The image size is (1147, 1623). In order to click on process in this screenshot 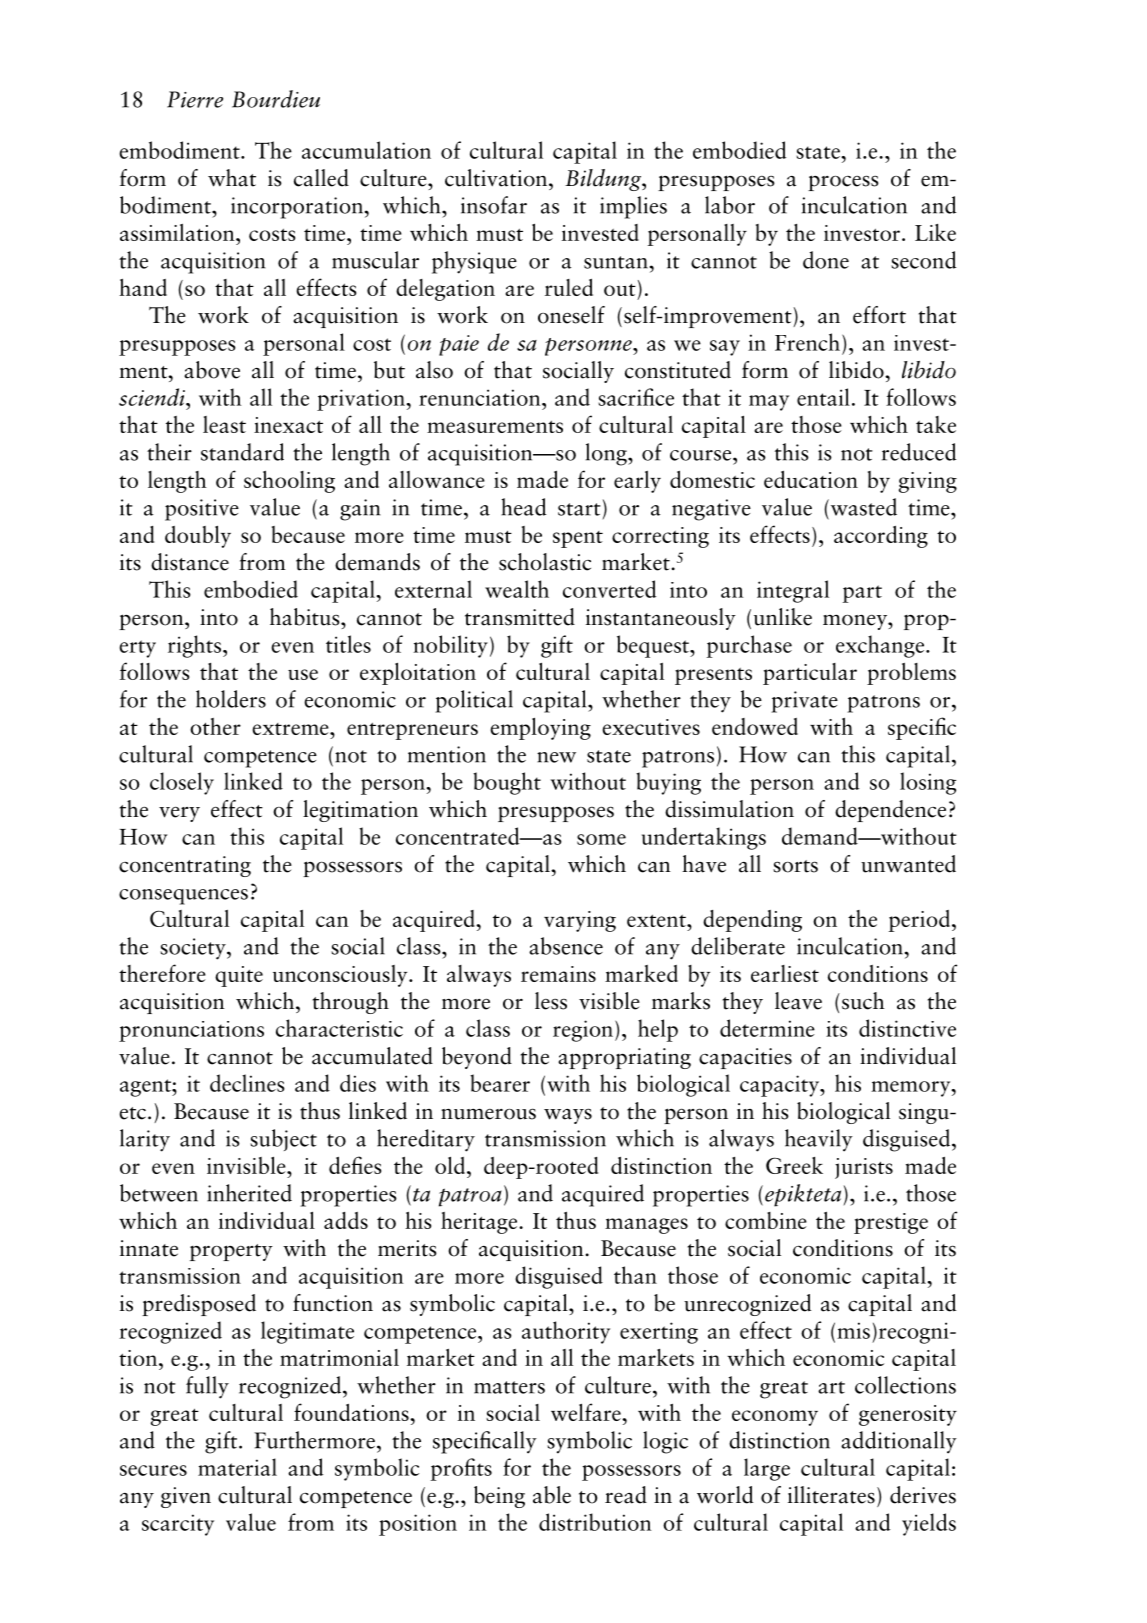, I will do `click(843, 183)`.
